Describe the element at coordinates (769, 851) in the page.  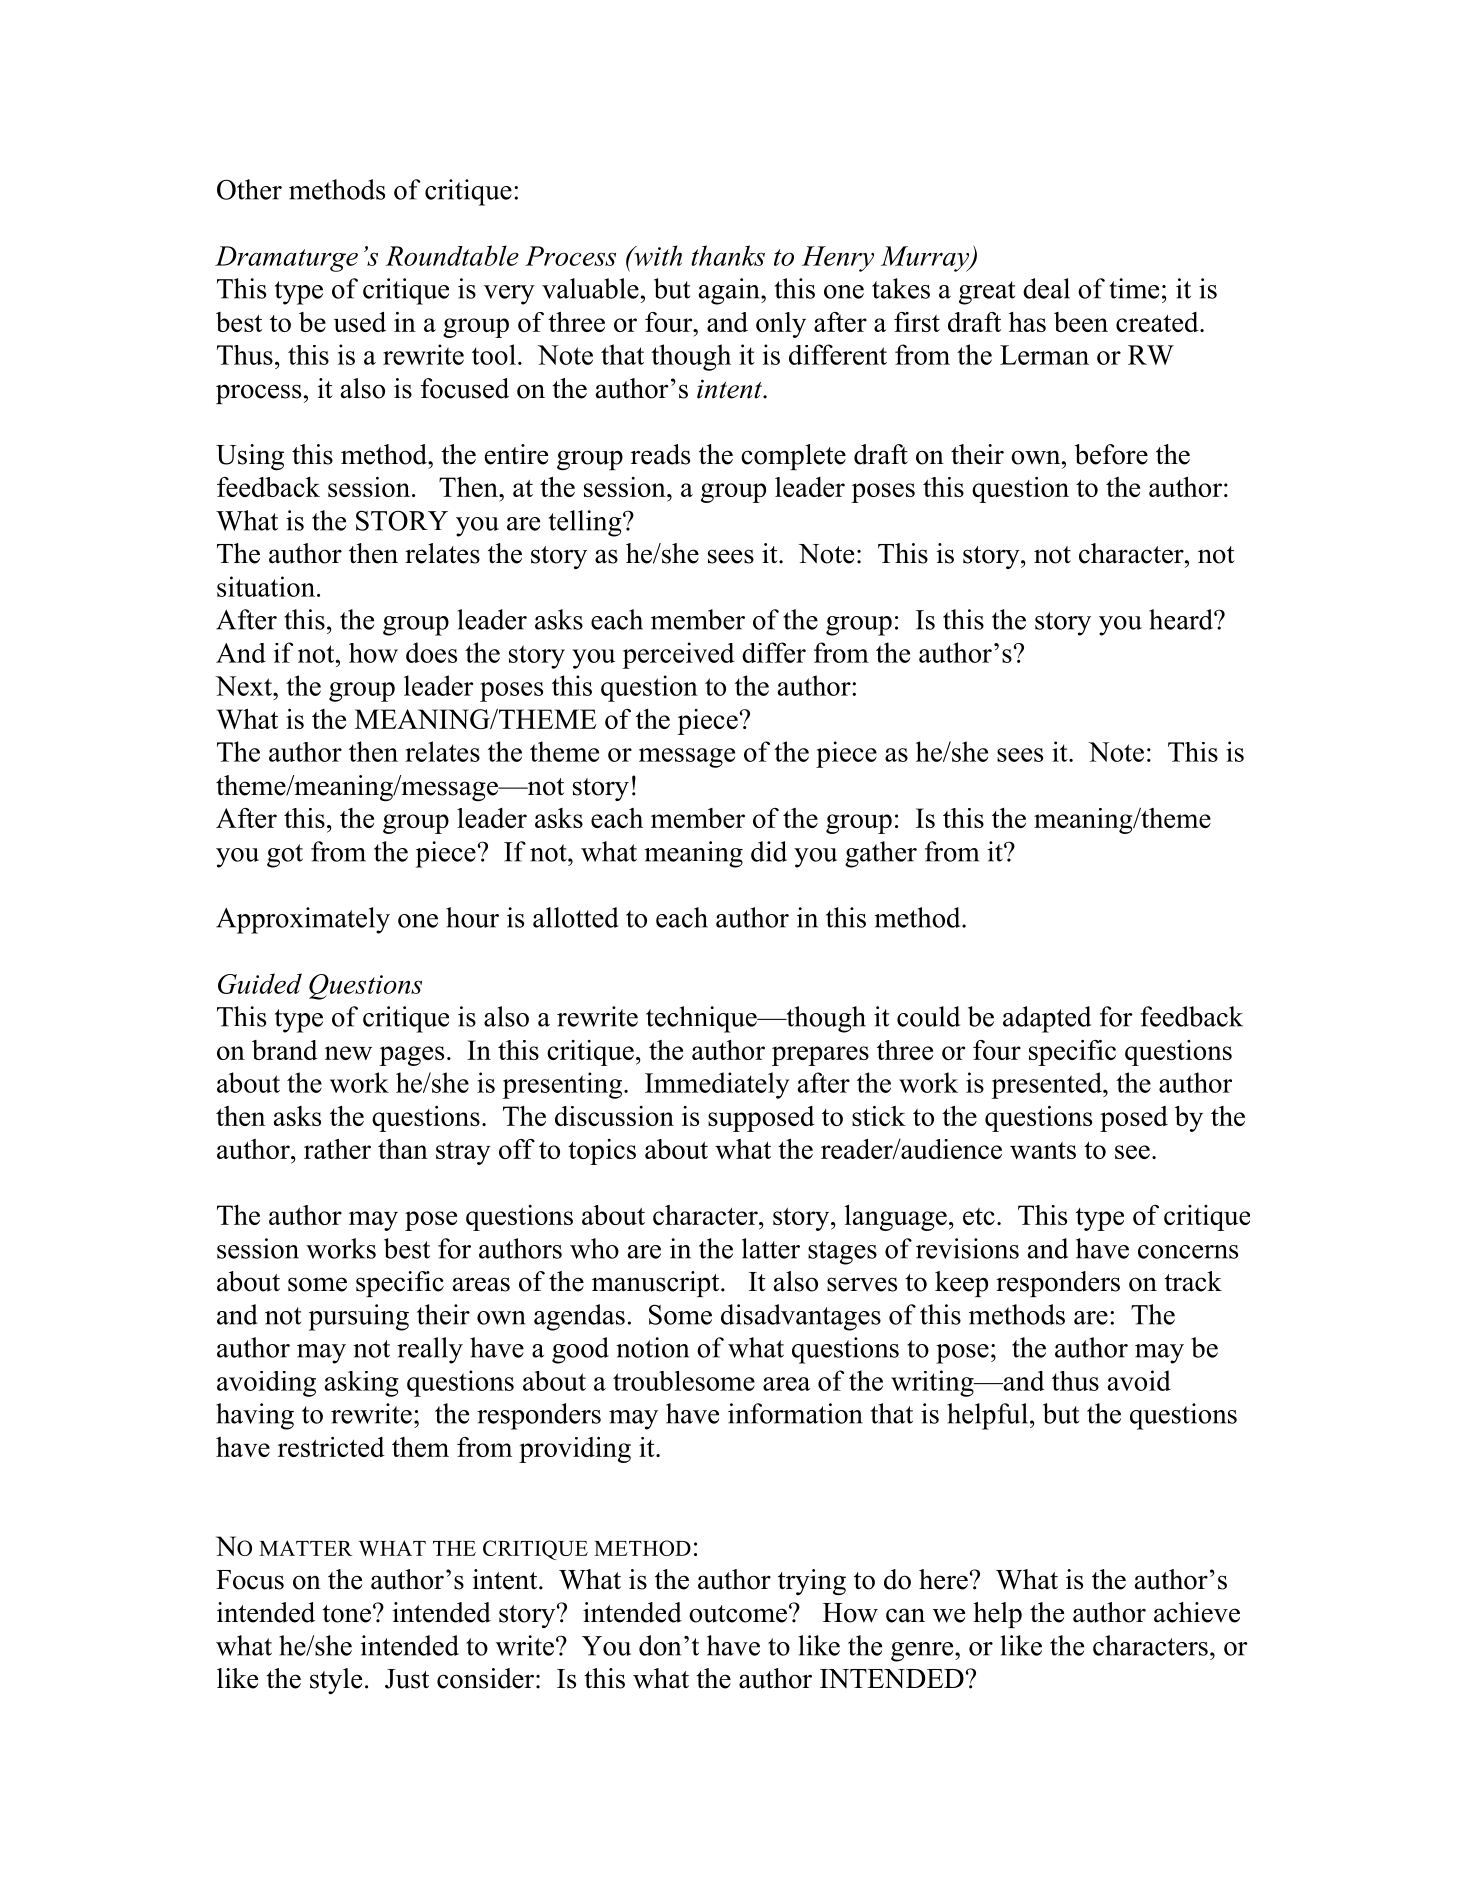
I see `did` at that location.
